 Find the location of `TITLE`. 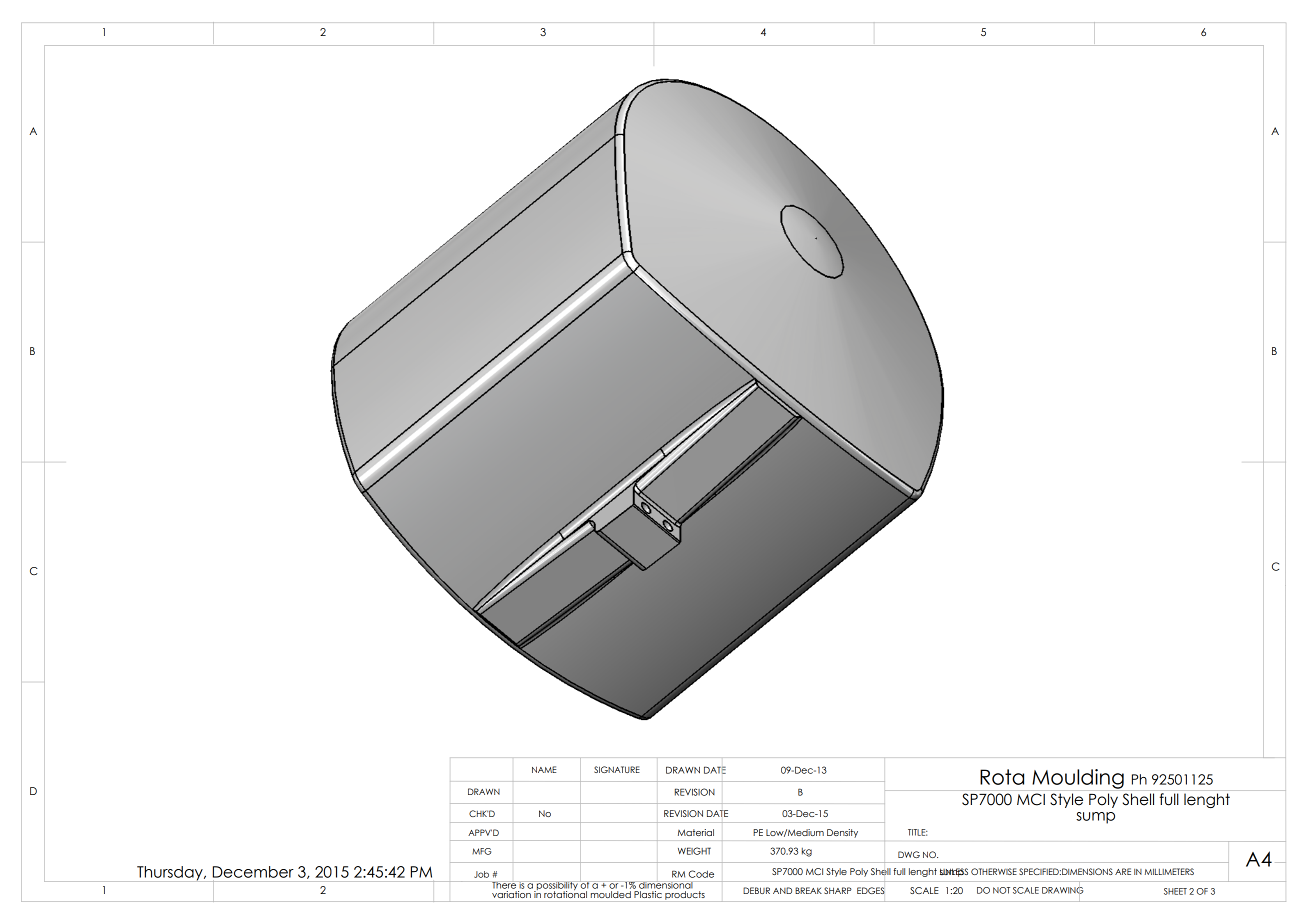

TITLE is located at coordinates (918, 832).
